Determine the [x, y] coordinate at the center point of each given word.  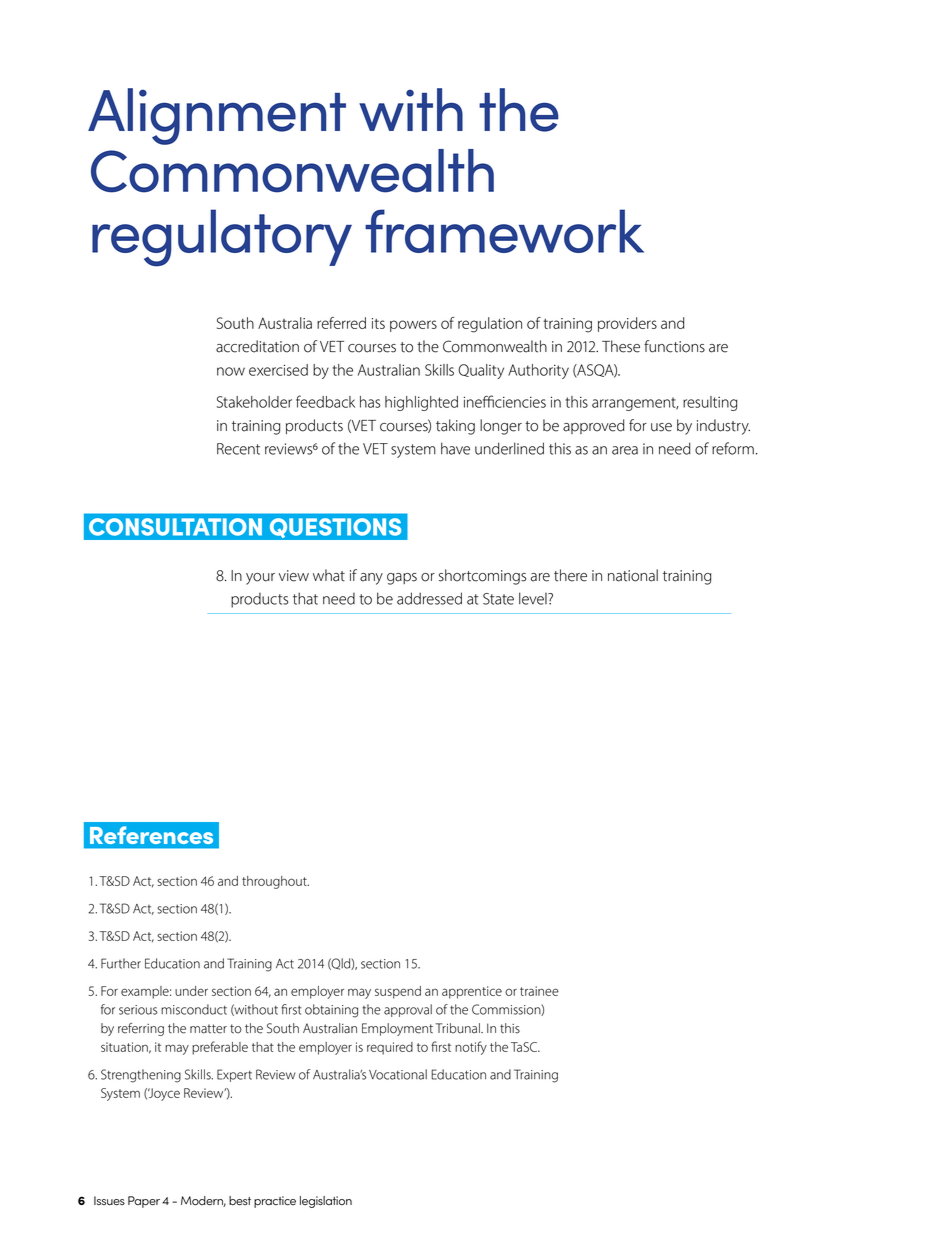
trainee [539, 991]
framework [504, 231]
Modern [203, 1201]
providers [627, 324]
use [661, 427]
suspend [398, 992]
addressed [429, 598]
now [231, 371]
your [260, 579]
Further [121, 963]
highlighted [421, 403]
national [633, 575]
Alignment [217, 116]
